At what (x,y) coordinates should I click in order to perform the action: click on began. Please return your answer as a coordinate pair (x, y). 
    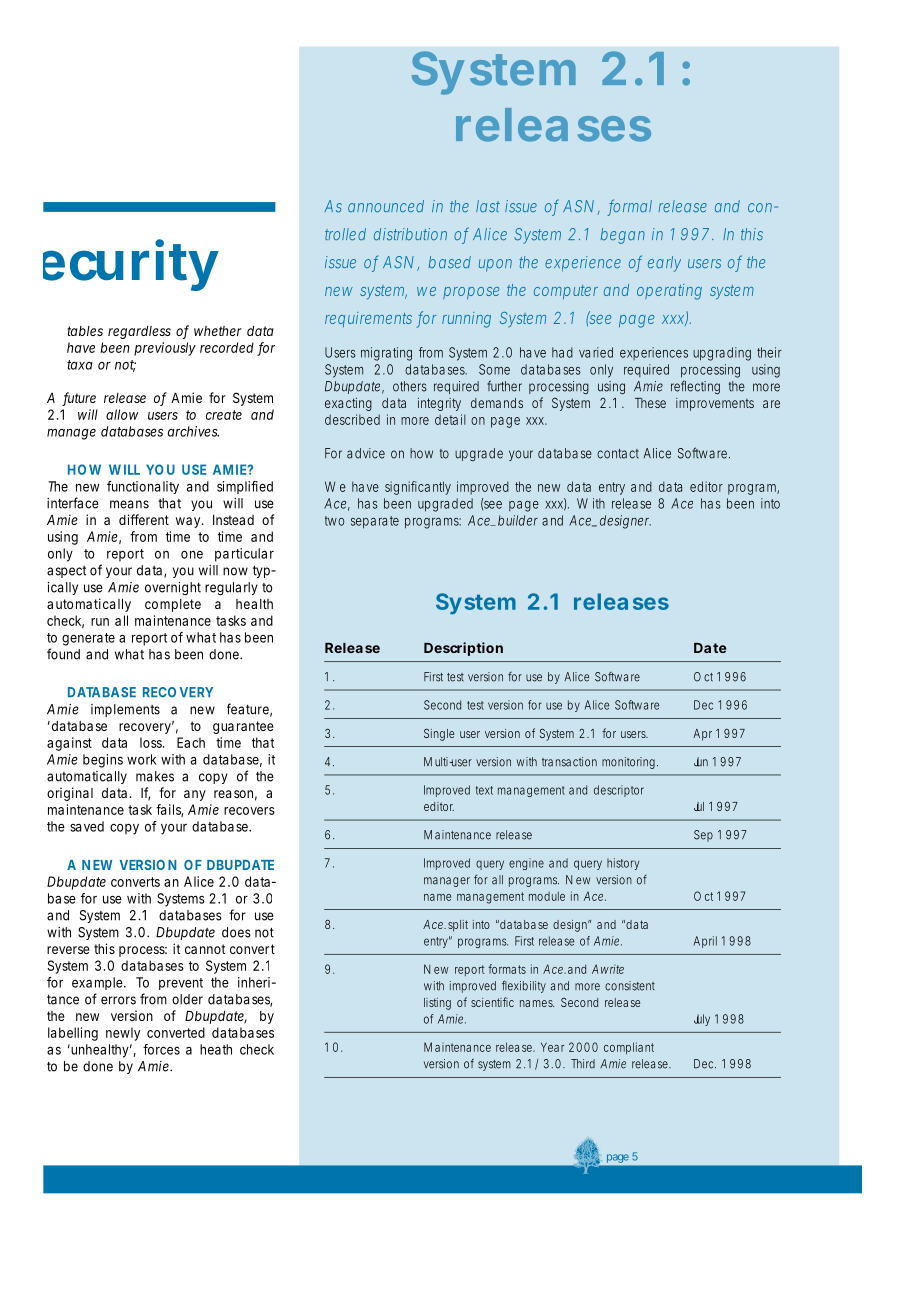
    Looking at the image, I should click on (623, 236).
